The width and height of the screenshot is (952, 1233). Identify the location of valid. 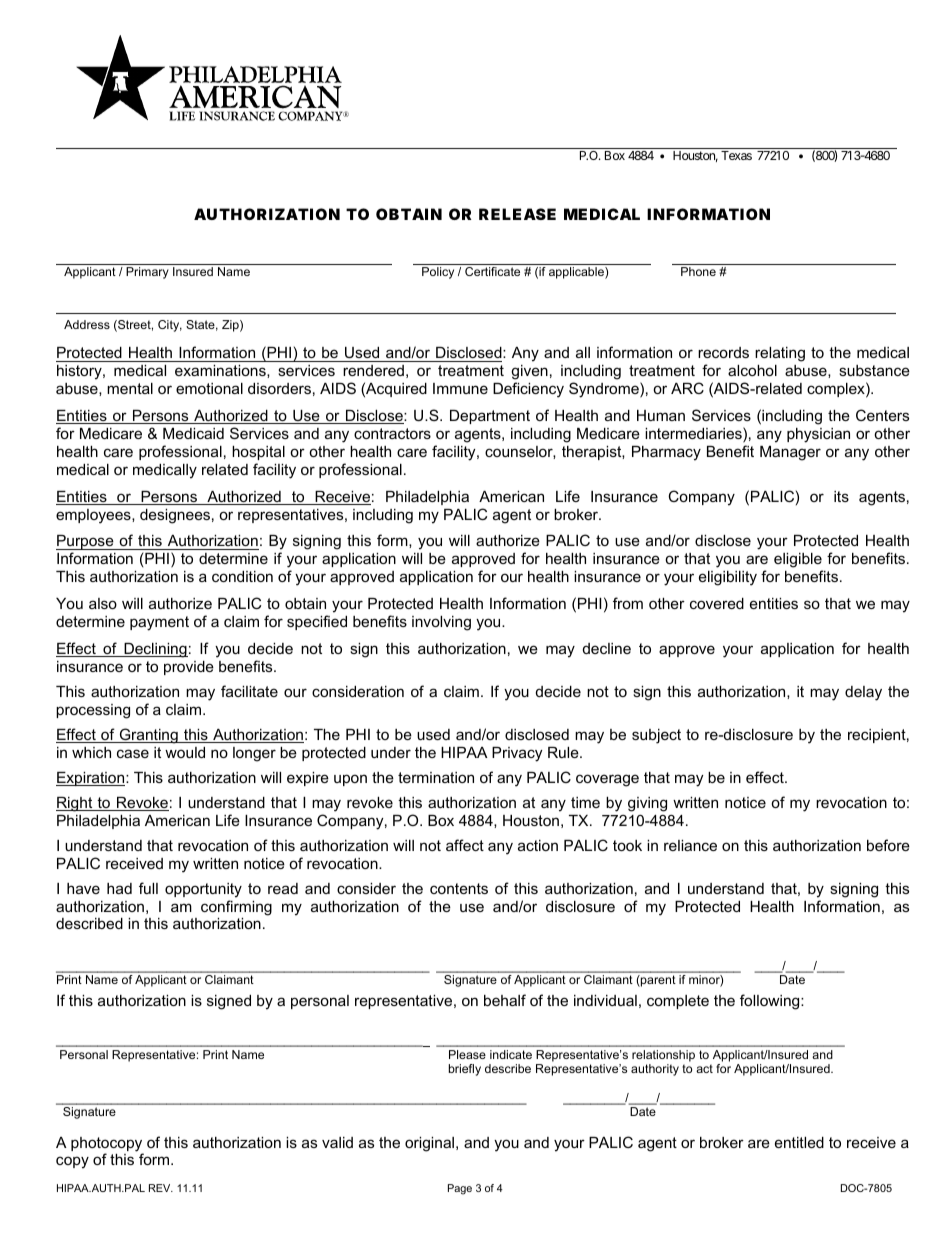
(337, 1142).
